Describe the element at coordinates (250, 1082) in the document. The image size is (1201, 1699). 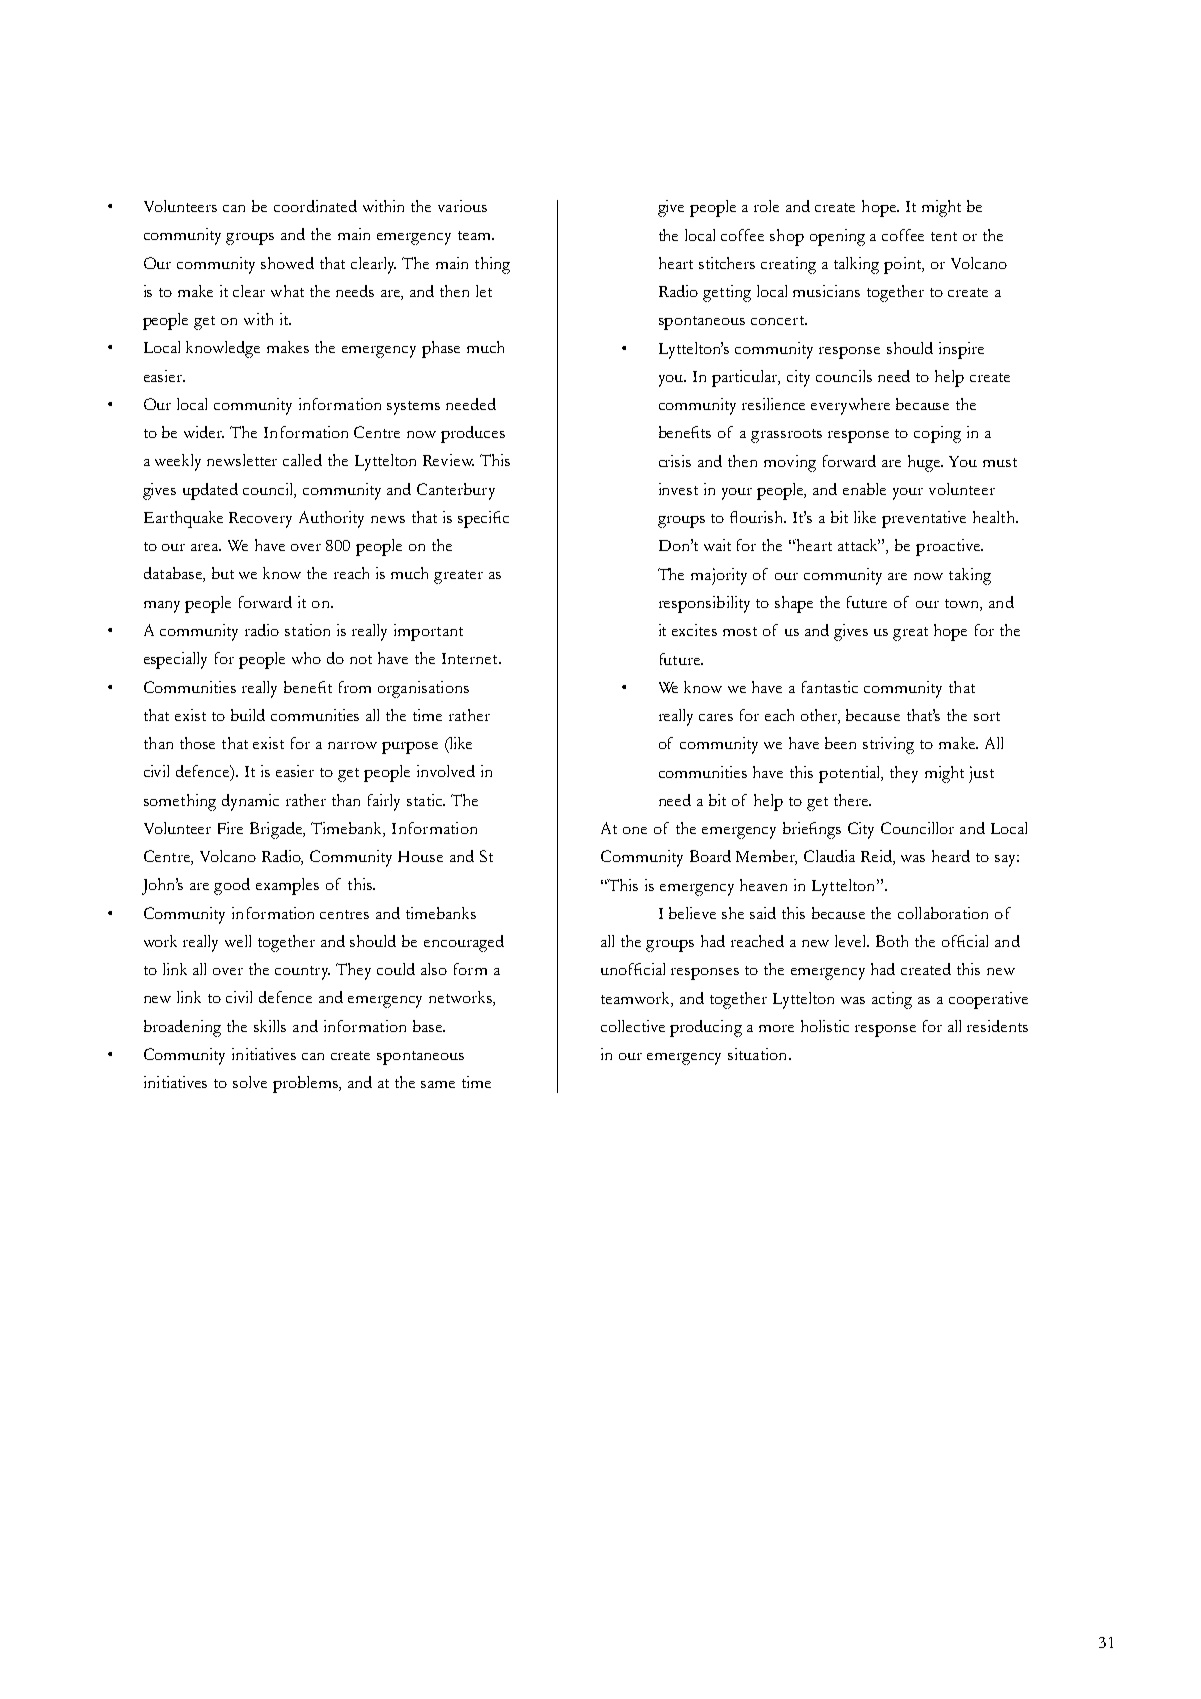
I see `solve` at that location.
